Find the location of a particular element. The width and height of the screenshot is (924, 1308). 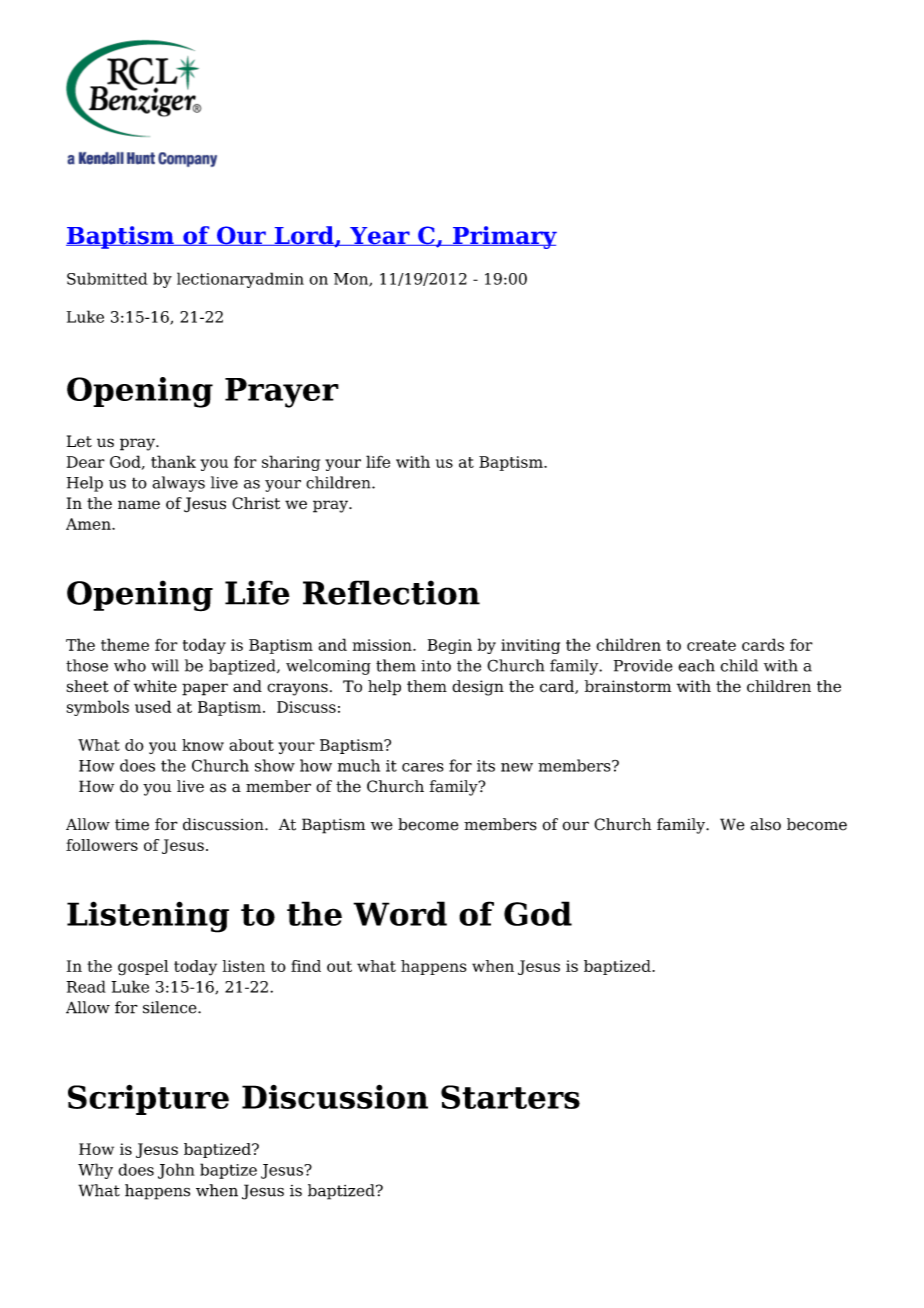

time is located at coordinates (132, 824).
